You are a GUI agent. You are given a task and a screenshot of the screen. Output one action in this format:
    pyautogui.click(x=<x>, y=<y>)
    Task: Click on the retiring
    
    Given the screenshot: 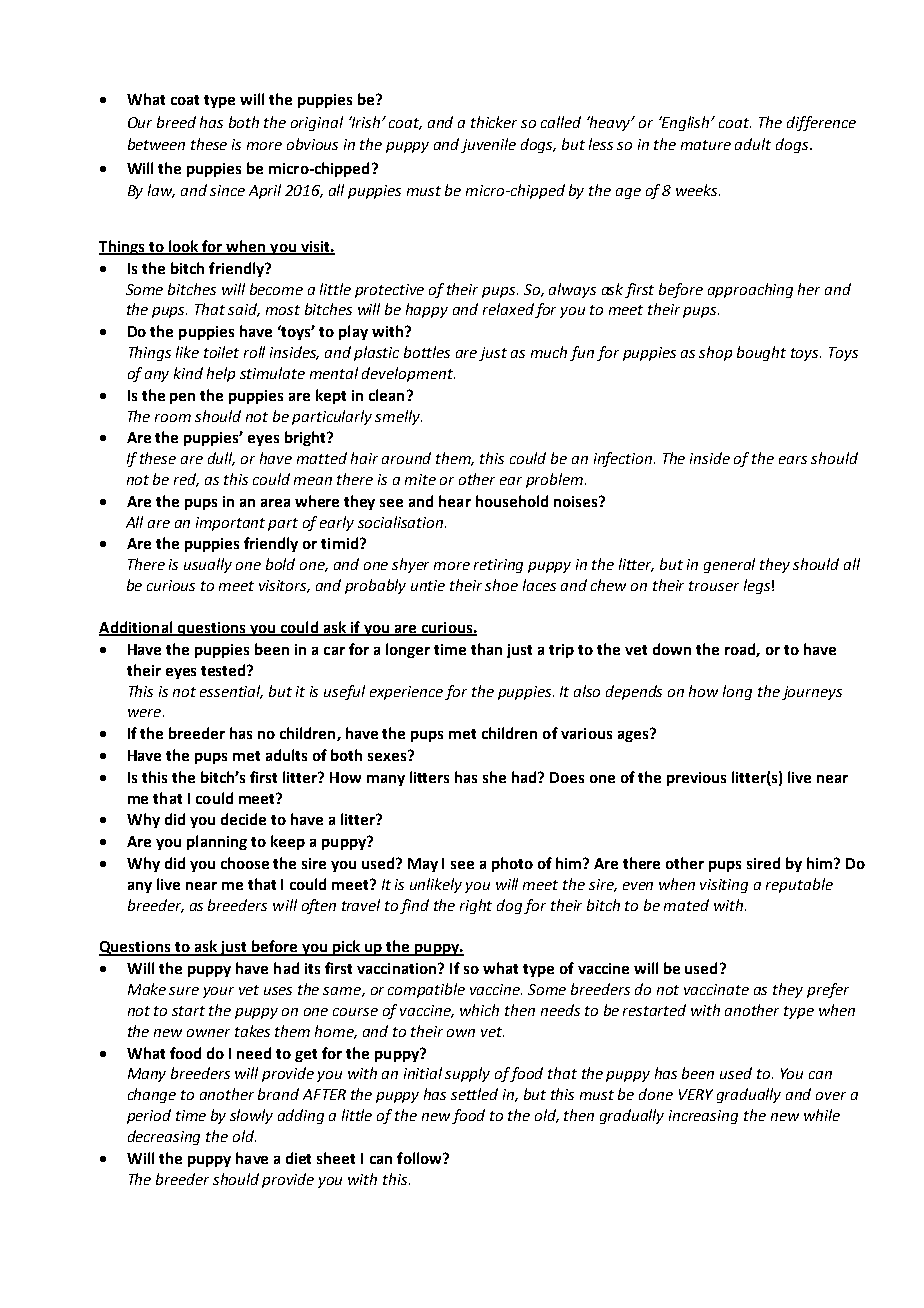 What is the action you would take?
    pyautogui.click(x=498, y=566)
